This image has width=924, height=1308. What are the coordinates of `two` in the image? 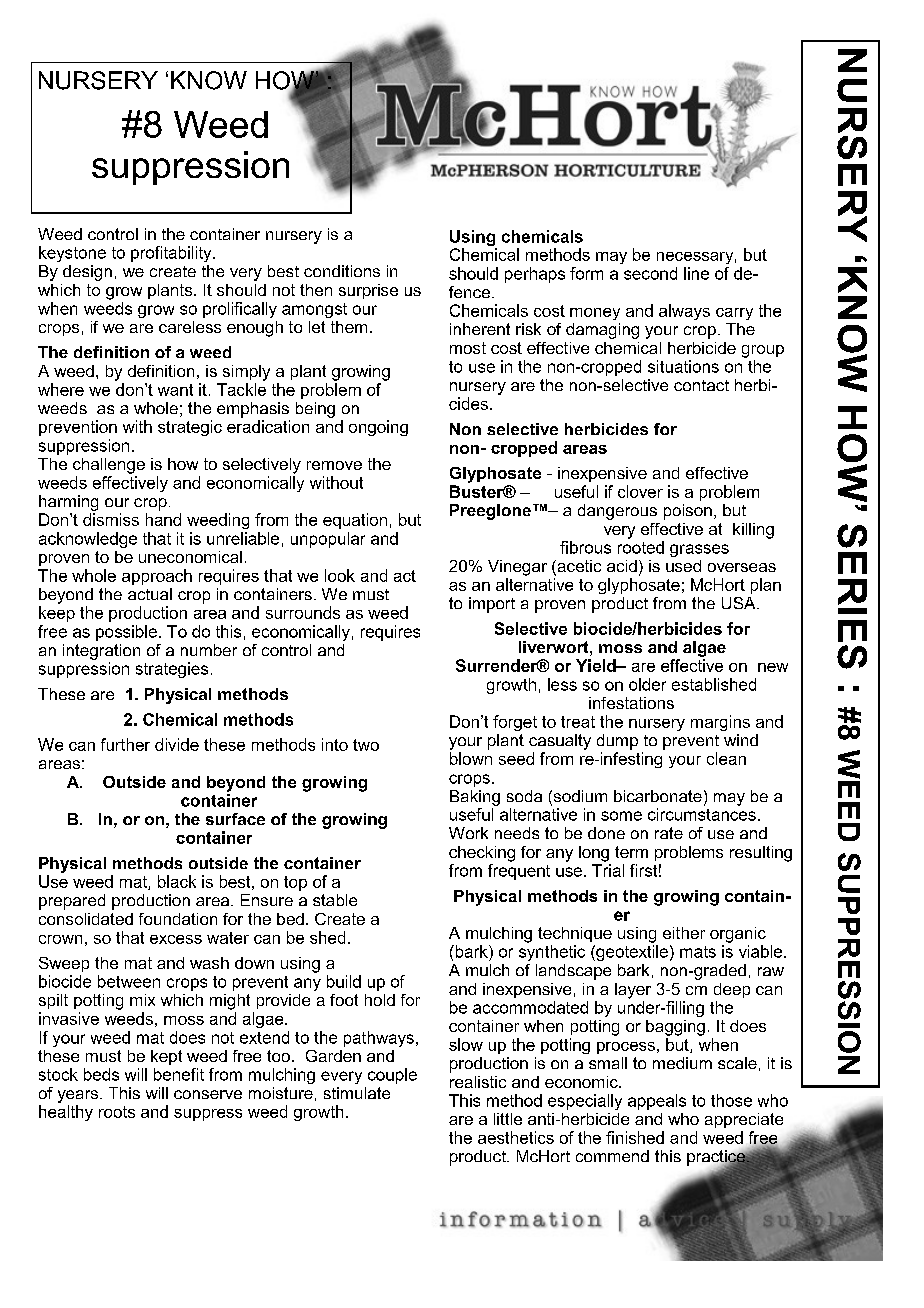 It's located at (366, 745).
